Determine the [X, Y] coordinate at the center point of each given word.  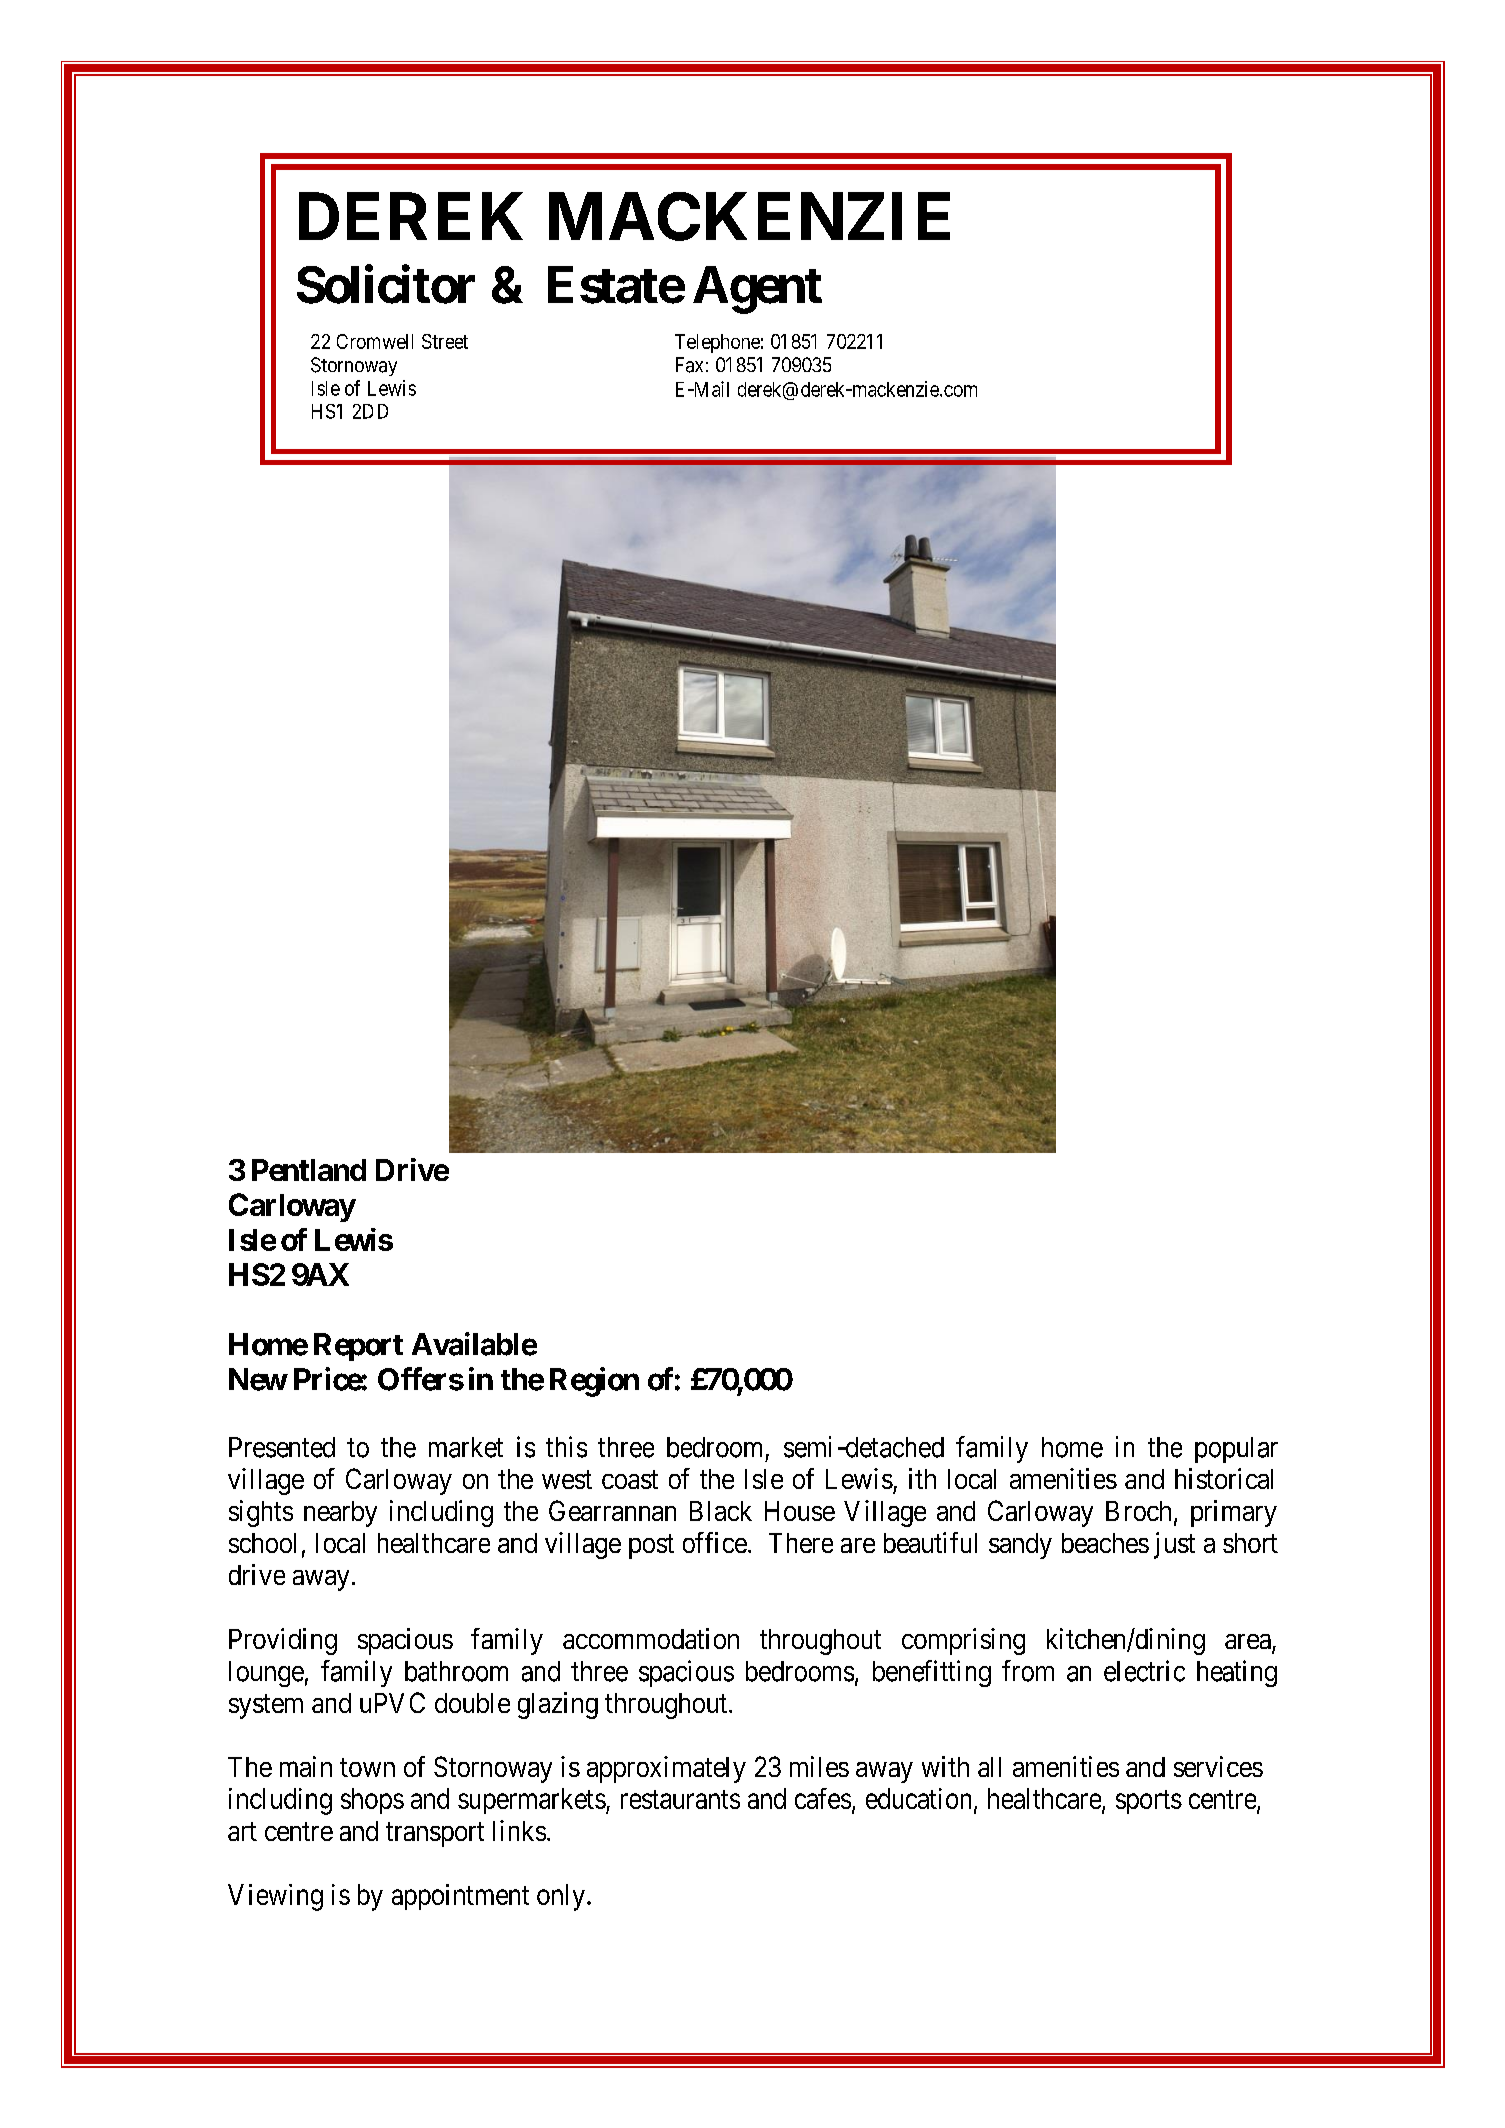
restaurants [680, 1799]
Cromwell [375, 341]
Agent [757, 290]
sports [1149, 1802]
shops [372, 1801]
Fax [689, 365]
